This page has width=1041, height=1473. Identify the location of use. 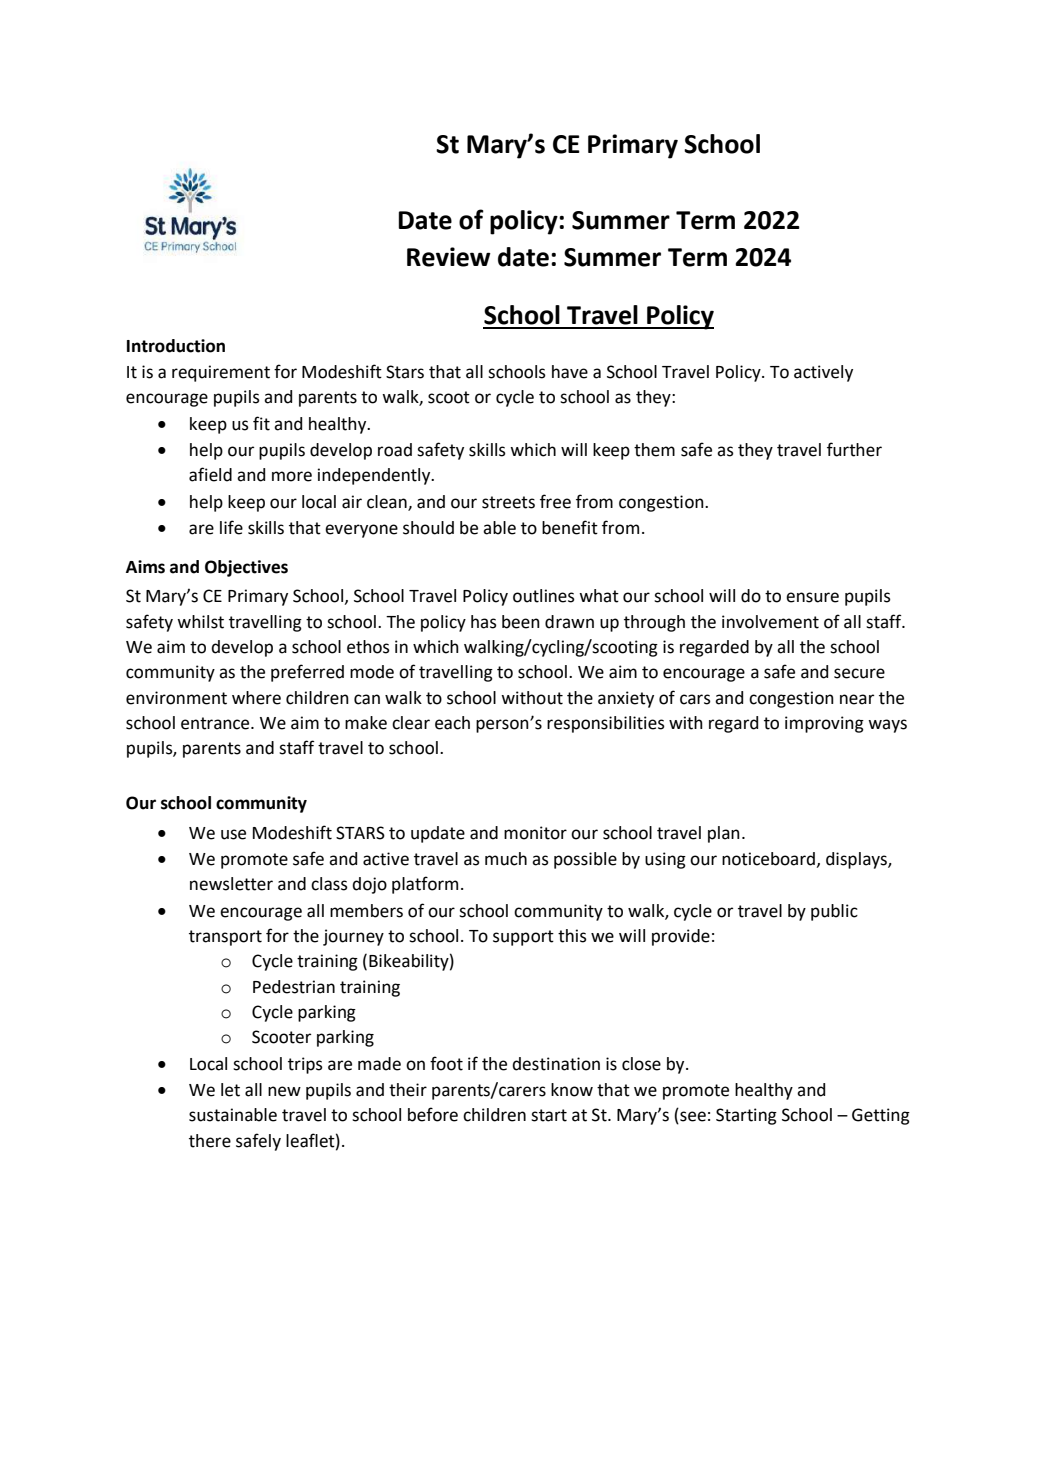
(233, 834).
